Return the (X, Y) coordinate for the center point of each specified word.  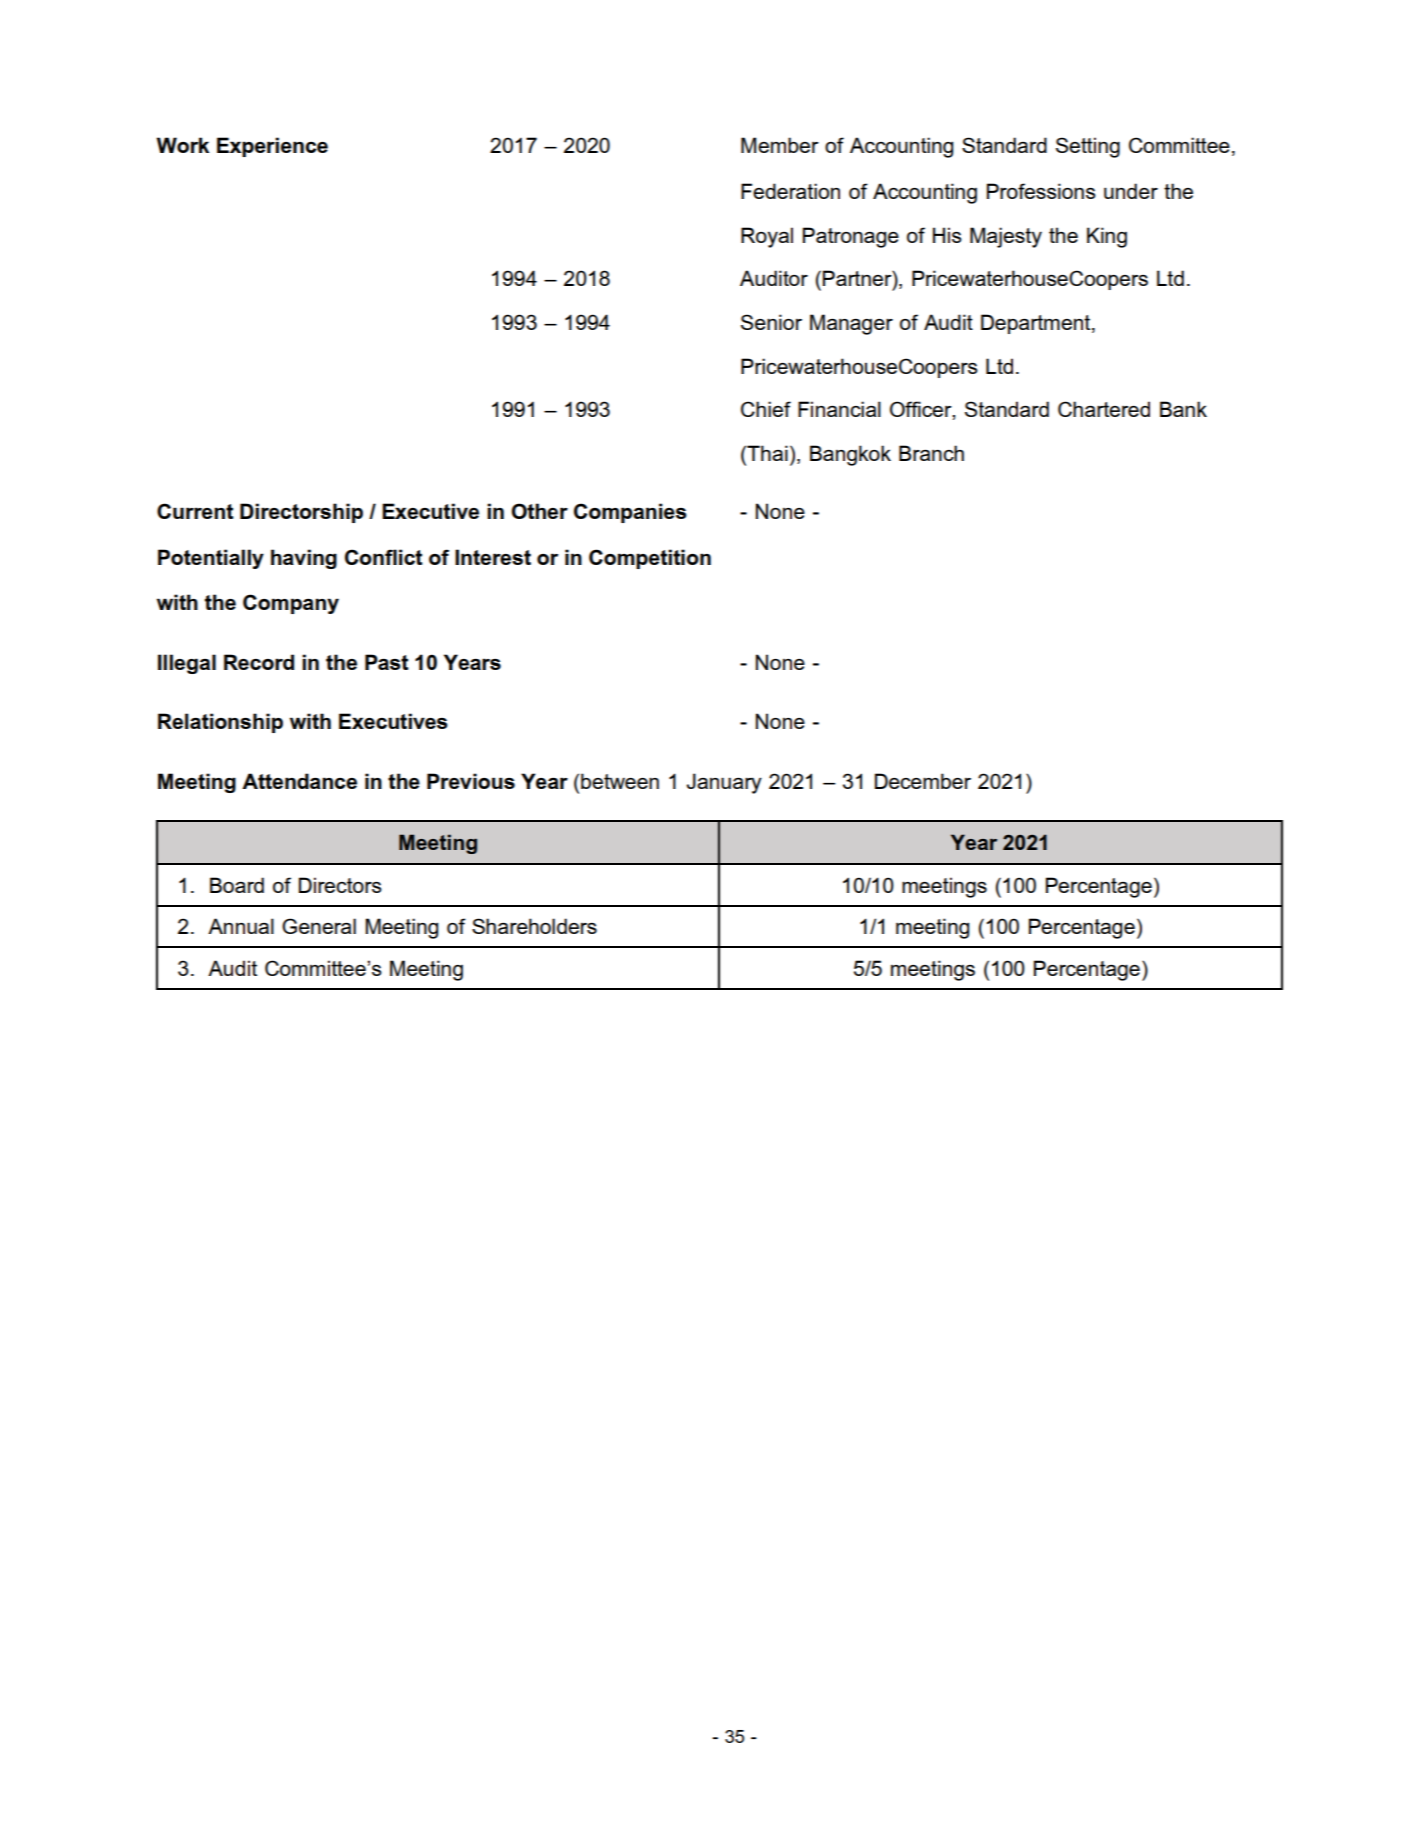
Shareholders (534, 926)
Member (780, 145)
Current (195, 511)
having (304, 559)
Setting (1088, 147)
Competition (650, 559)
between (620, 781)
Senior (771, 322)
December (923, 781)
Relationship (220, 723)
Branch (931, 453)
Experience (272, 147)
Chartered (1104, 409)
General (319, 926)
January (724, 783)
